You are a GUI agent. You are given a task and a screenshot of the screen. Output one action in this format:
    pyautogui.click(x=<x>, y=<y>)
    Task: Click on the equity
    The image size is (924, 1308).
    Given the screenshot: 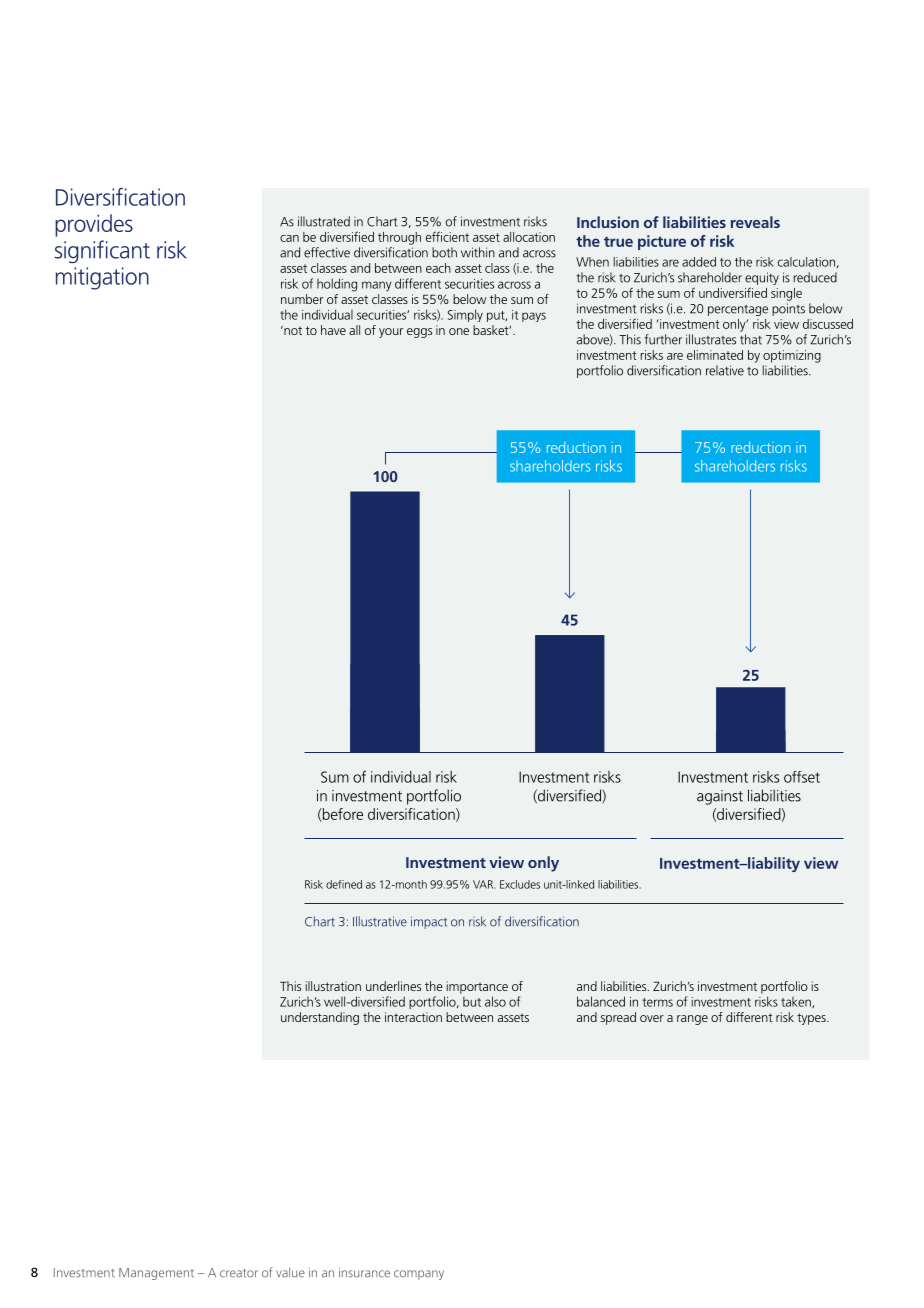 What is the action you would take?
    pyautogui.click(x=762, y=278)
